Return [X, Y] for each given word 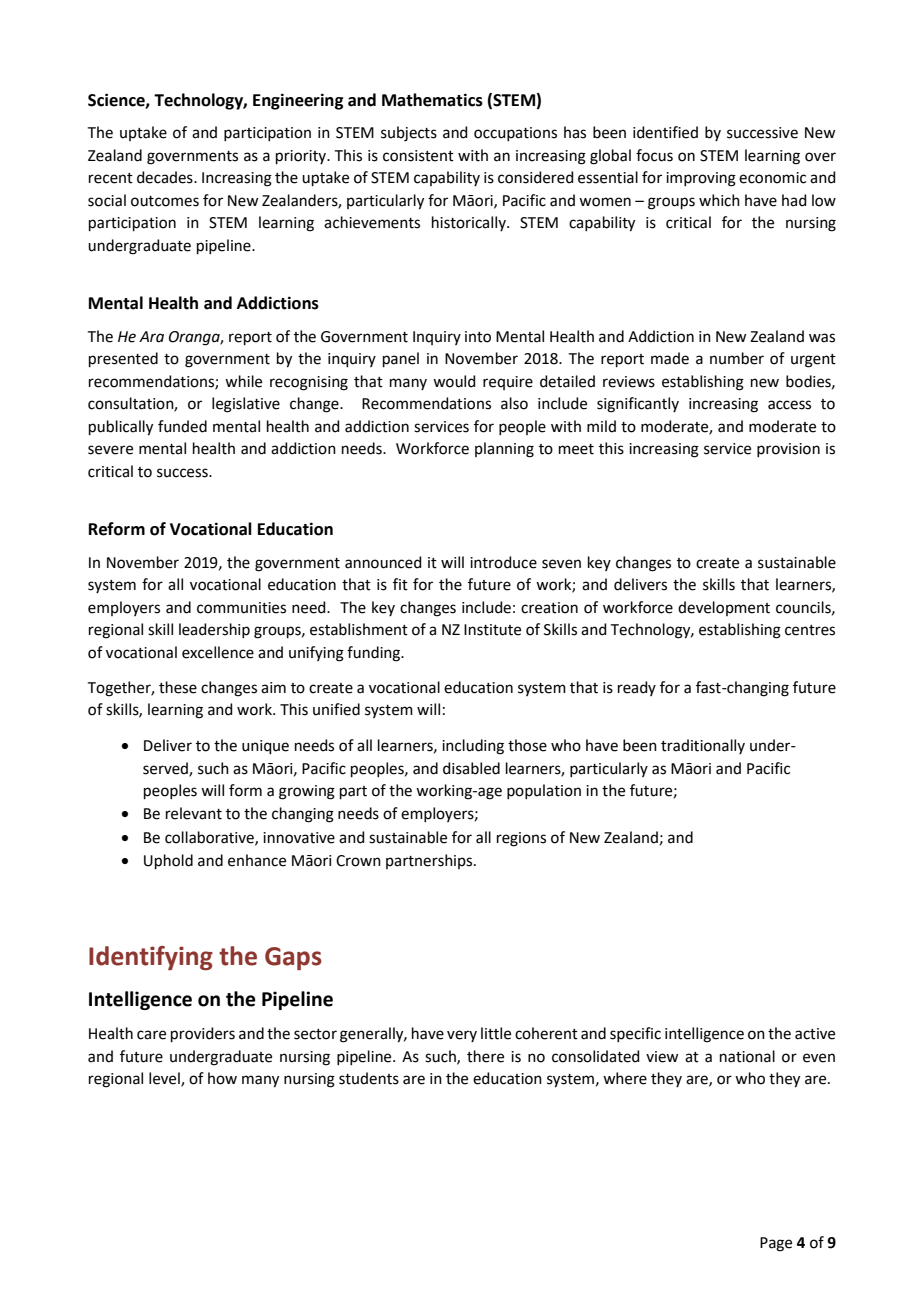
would [454, 381]
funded [182, 426]
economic [772, 178]
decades [166, 177]
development [724, 608]
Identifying [151, 958]
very [462, 1036]
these [178, 687]
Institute [492, 630]
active [815, 1034]
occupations [515, 134]
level [165, 1079]
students [369, 1078]
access [789, 405]
